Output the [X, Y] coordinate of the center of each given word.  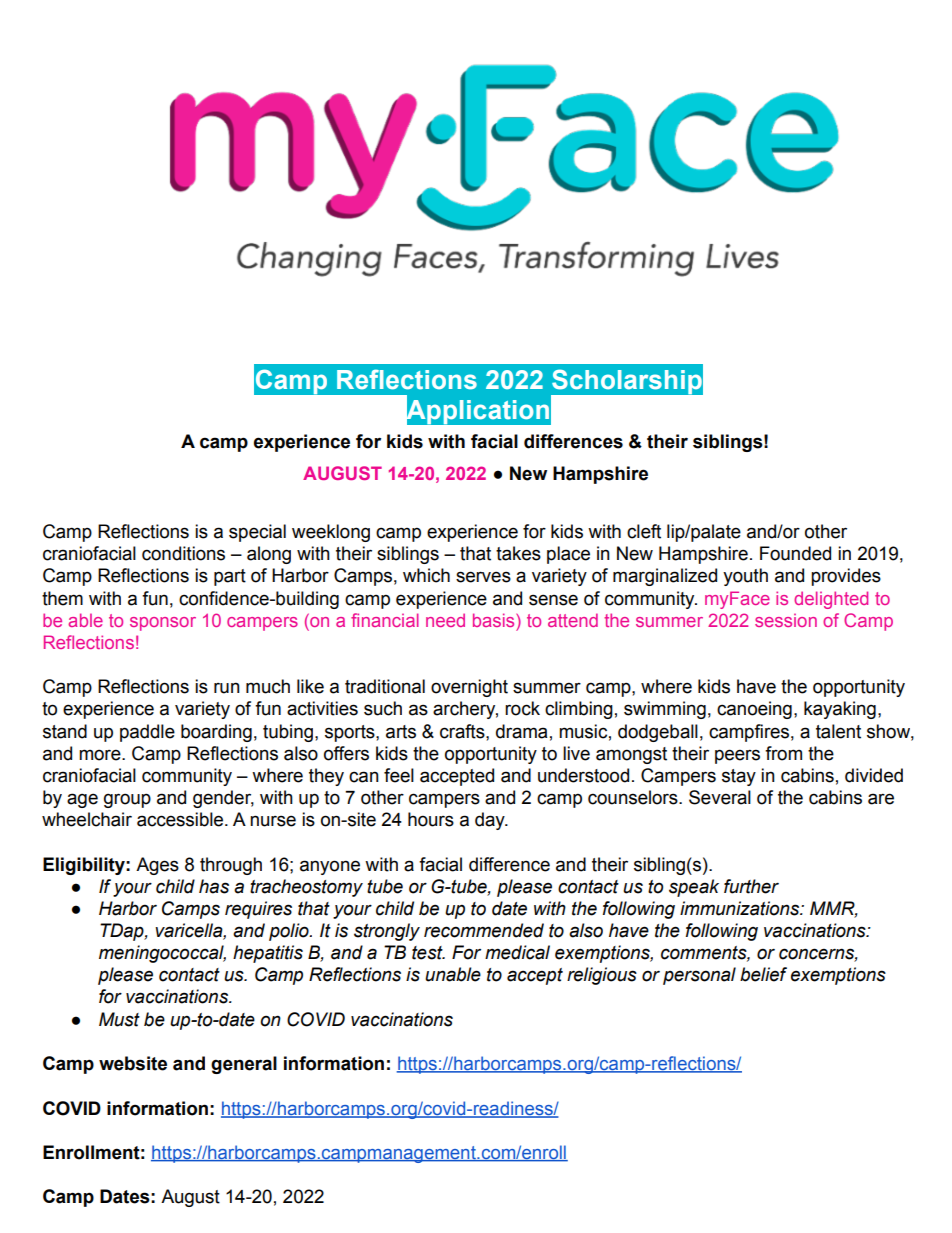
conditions [183, 553]
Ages [157, 866]
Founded [795, 553]
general [244, 1065]
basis [495, 620]
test [428, 953]
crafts [463, 731]
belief [763, 974]
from [783, 753]
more [101, 755]
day [491, 821]
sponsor [163, 624]
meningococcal [162, 954]
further [751, 886]
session [786, 620]
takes [518, 553]
